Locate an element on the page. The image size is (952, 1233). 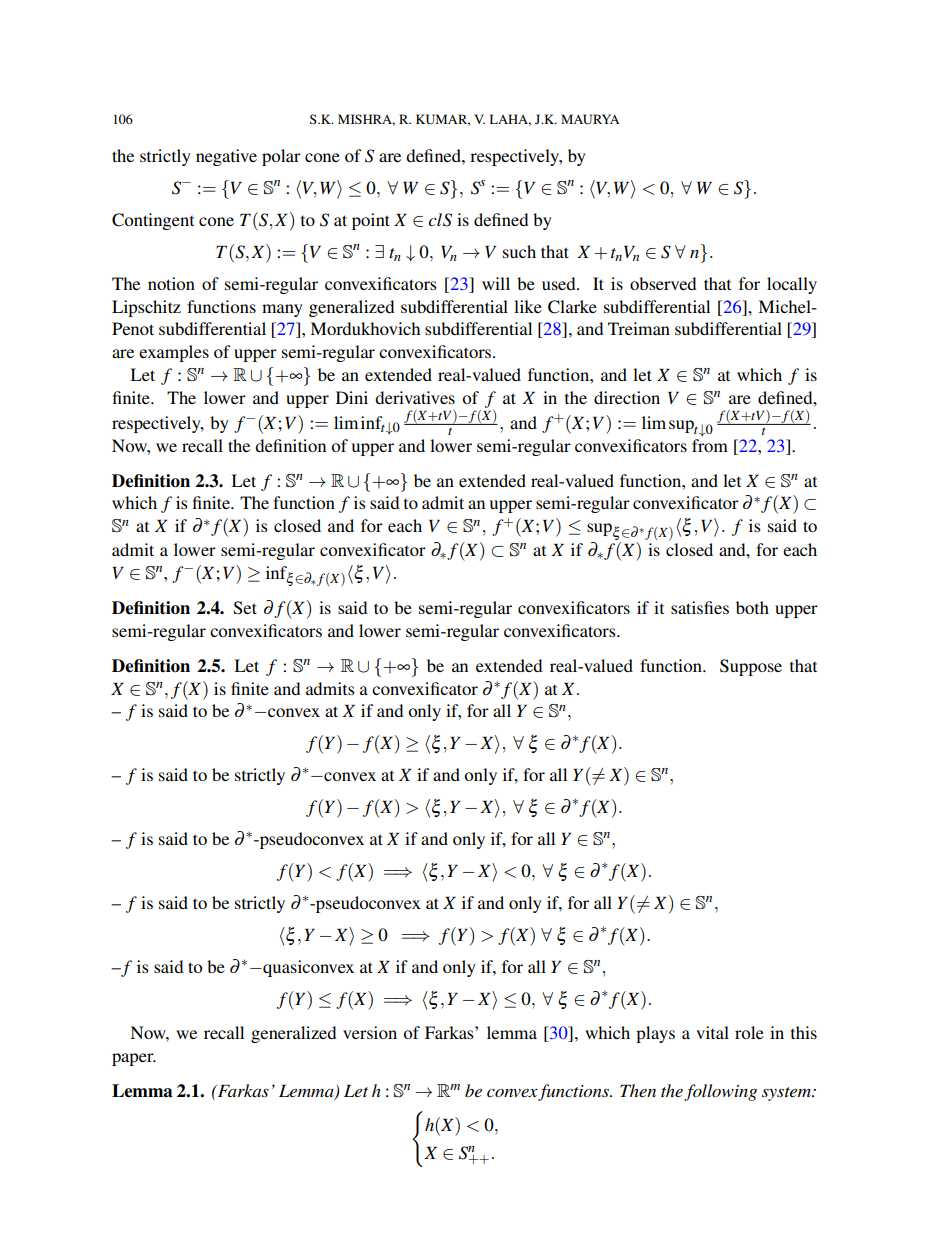
version is located at coordinates (370, 1032).
